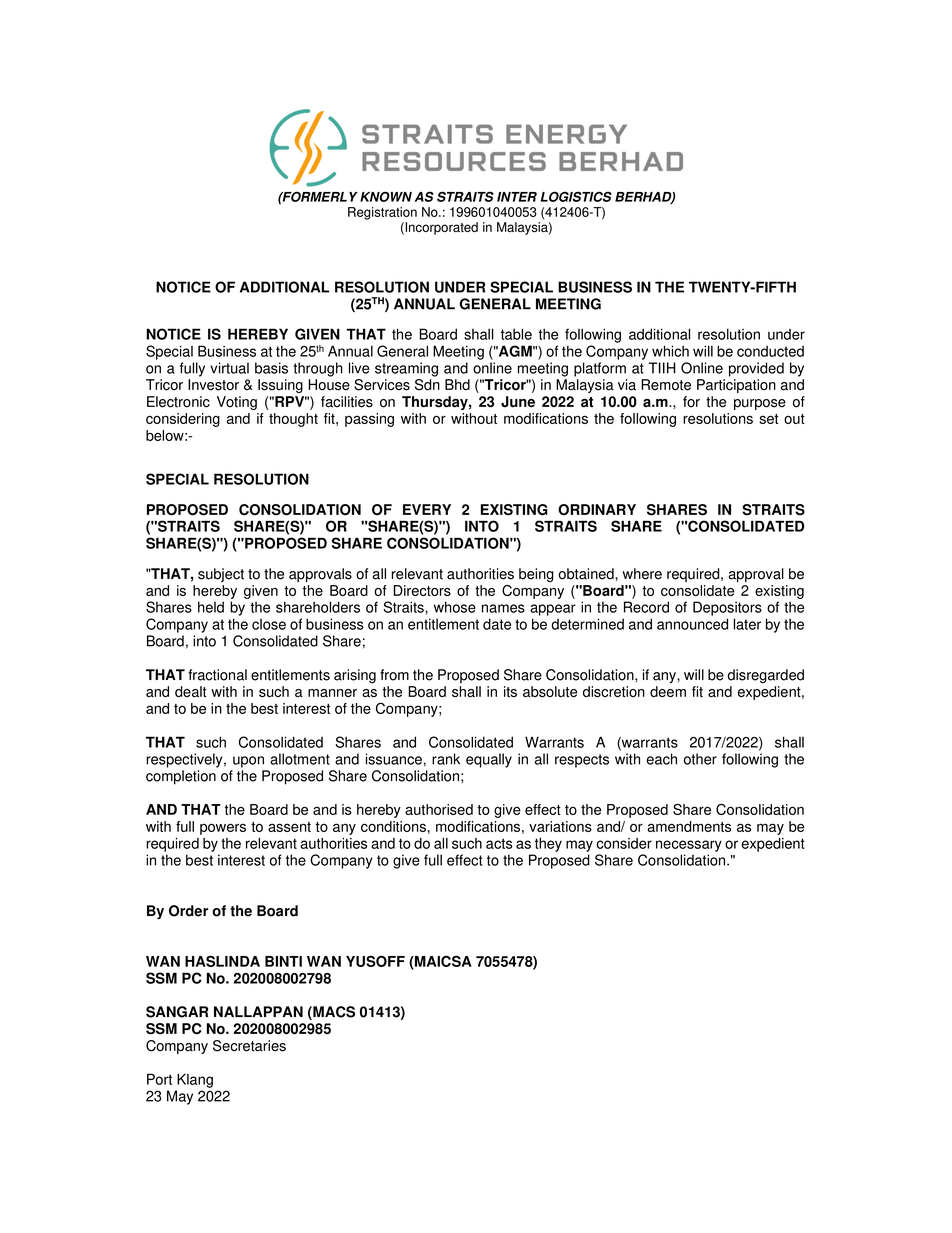  Describe the element at coordinates (221, 575) in the screenshot. I see `subject` at that location.
